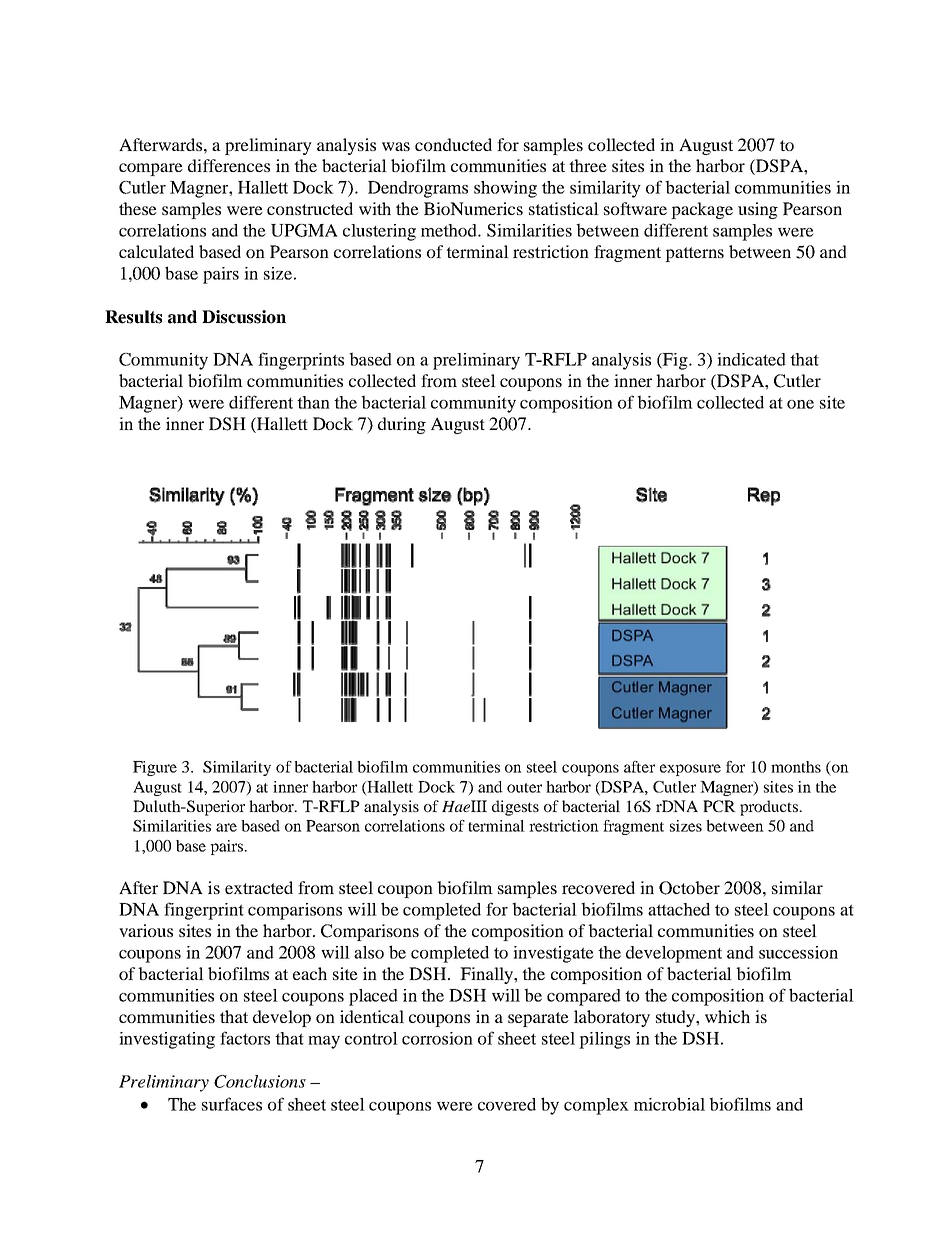 The width and height of the image is (952, 1233). What do you see at coordinates (155, 768) in the image?
I see `Figure` at bounding box center [155, 768].
